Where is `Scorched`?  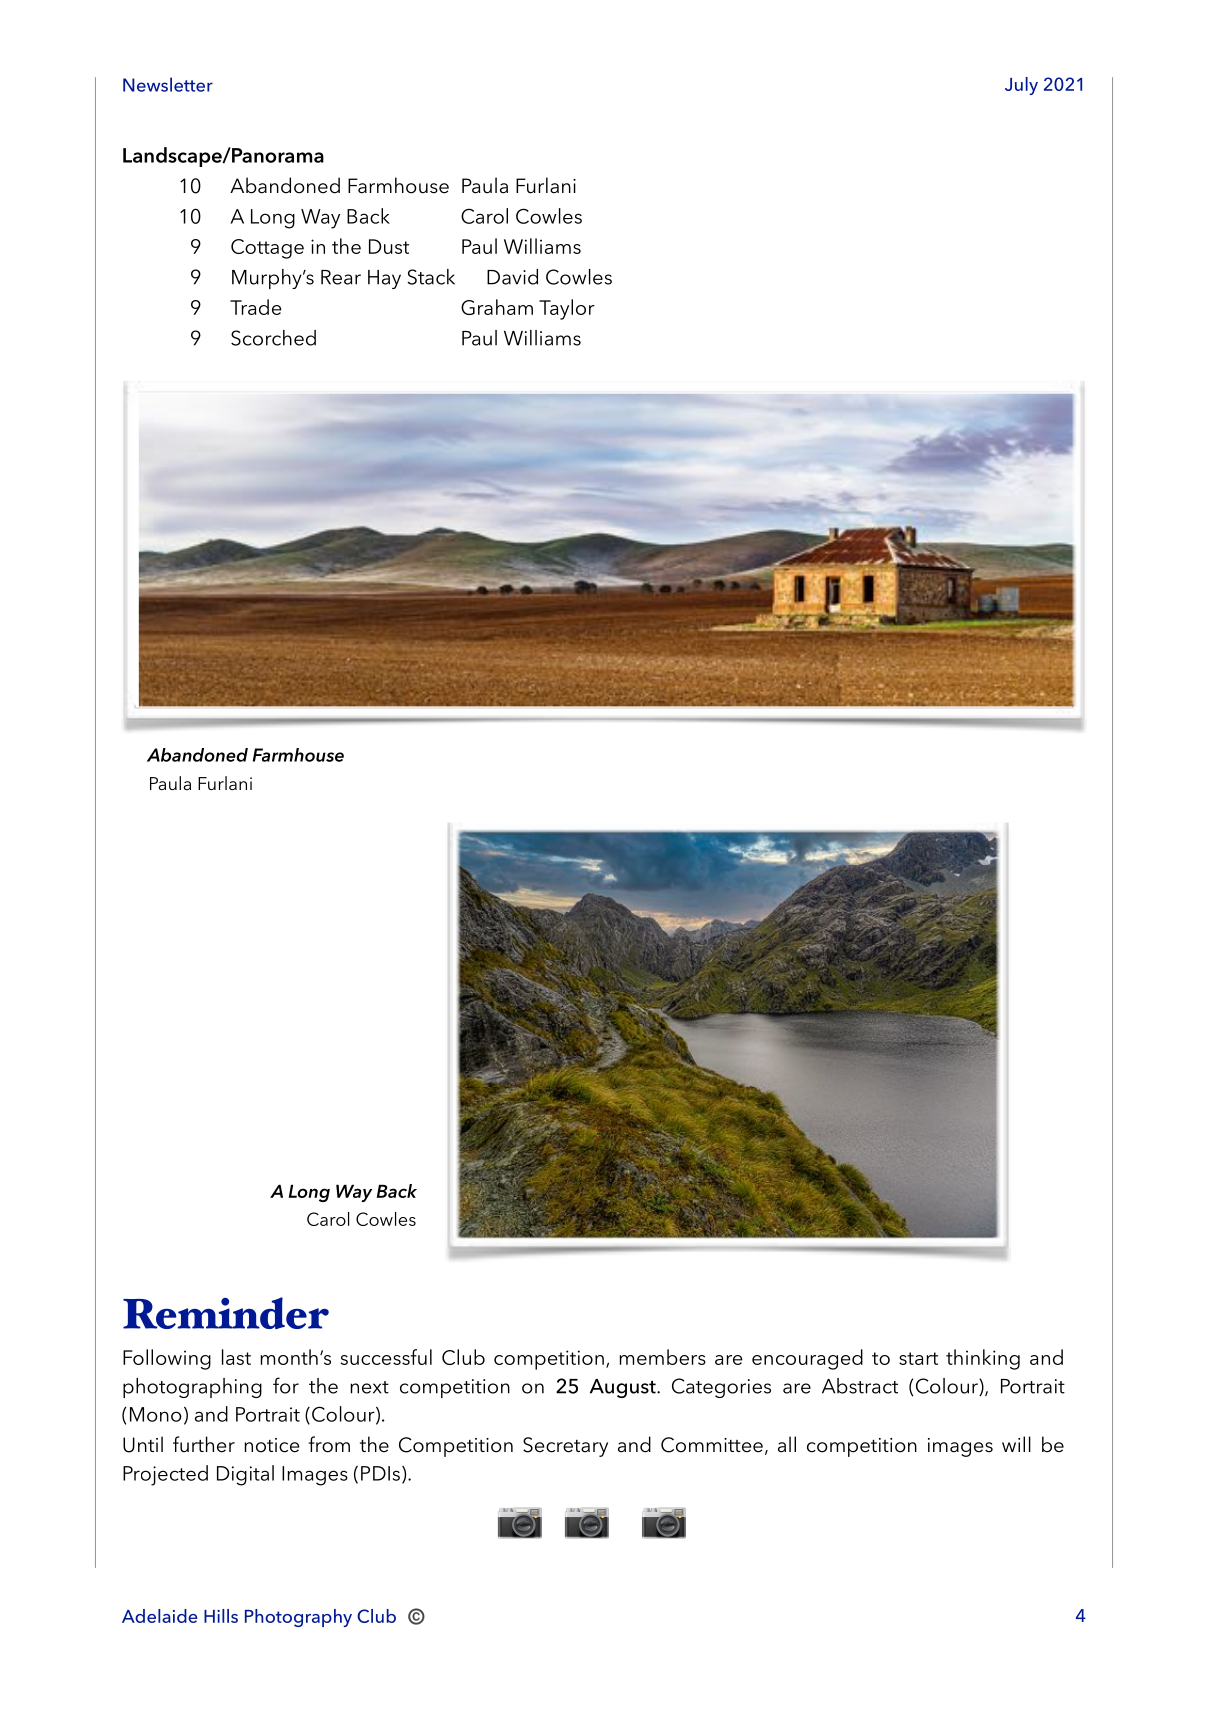 Scorched is located at coordinates (273, 338).
